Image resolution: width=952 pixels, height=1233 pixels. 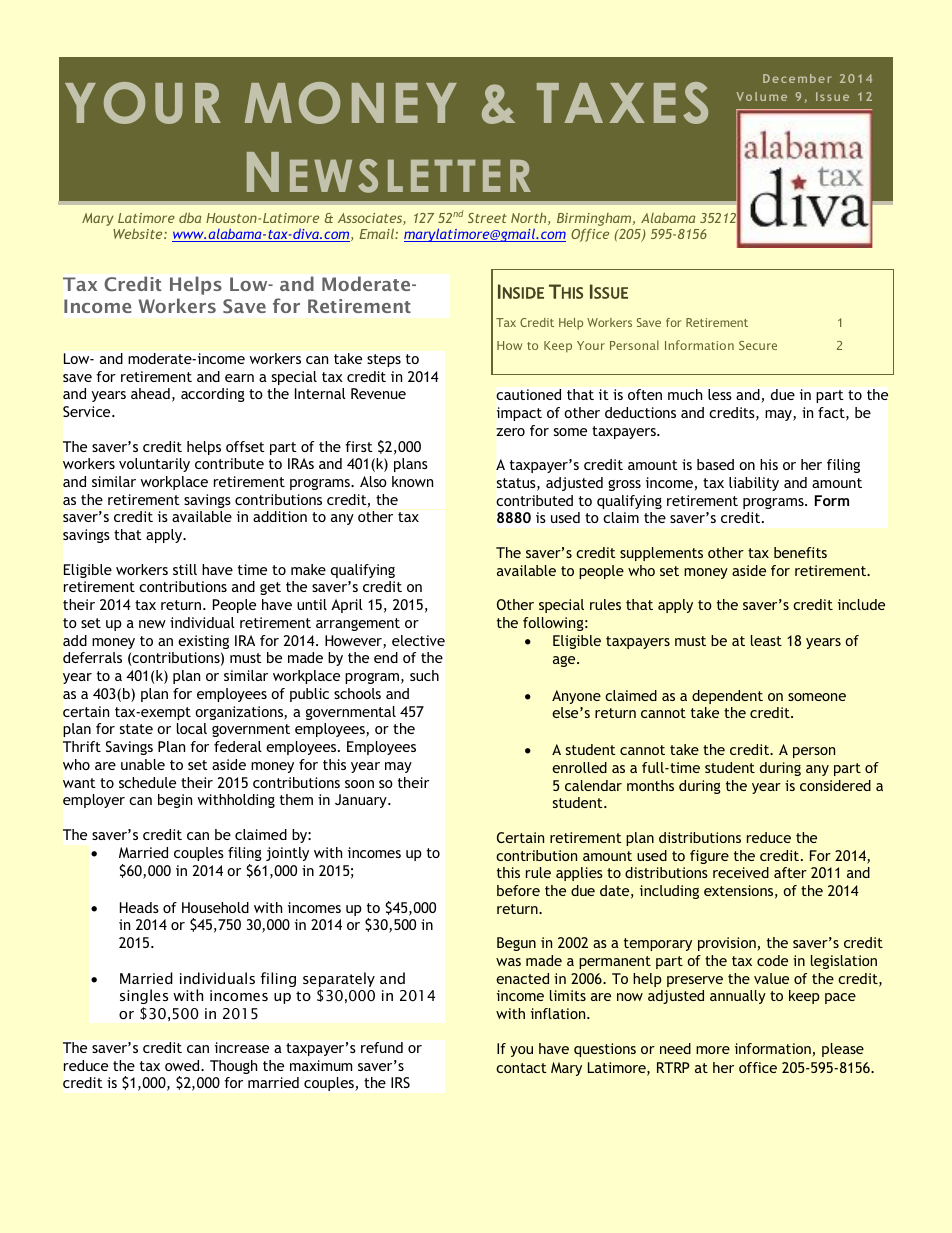 I want to click on elective, so click(x=418, y=640).
